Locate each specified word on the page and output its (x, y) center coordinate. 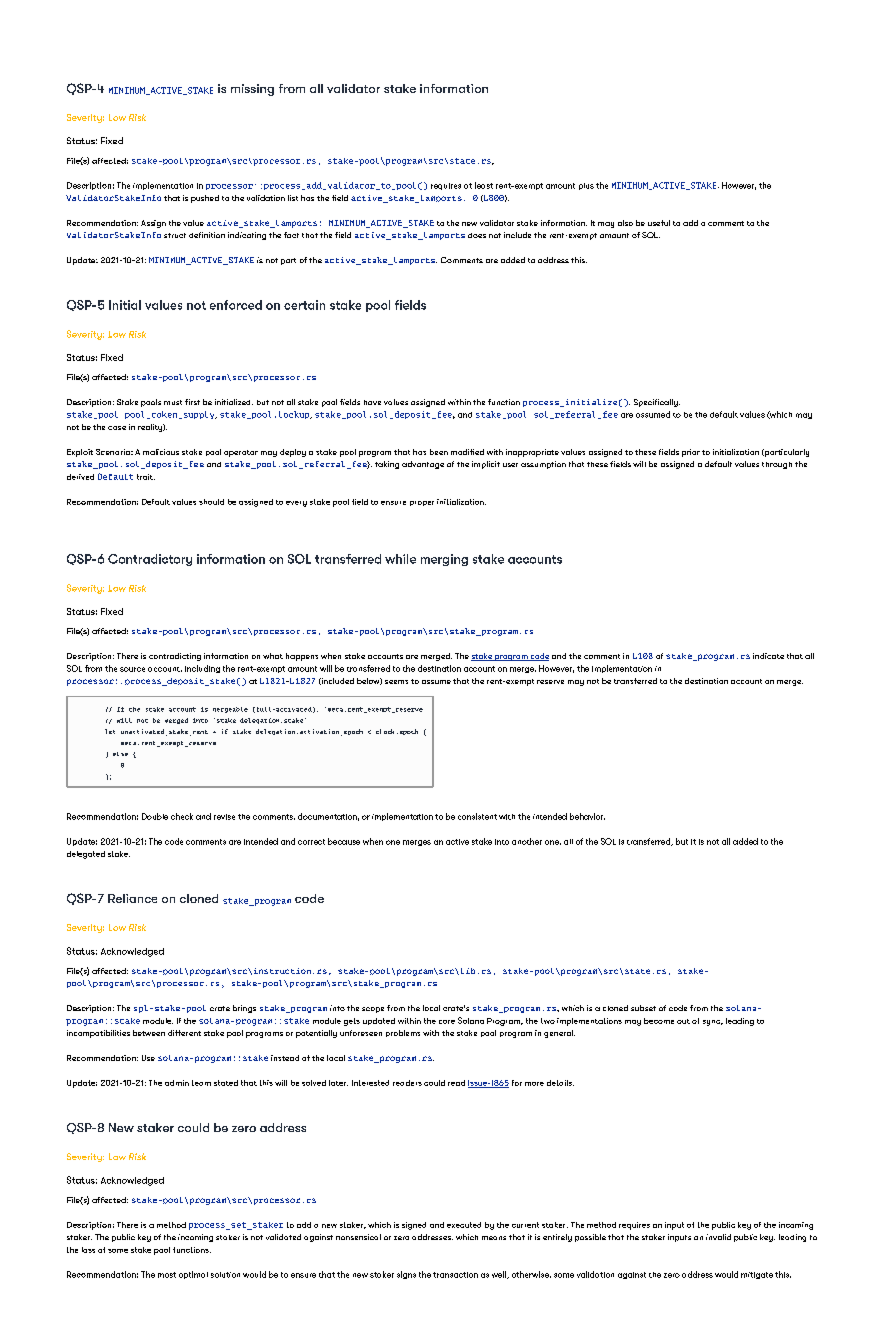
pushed (205, 199)
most (167, 1275)
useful (659, 223)
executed (464, 1225)
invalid (718, 1237)
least (484, 185)
